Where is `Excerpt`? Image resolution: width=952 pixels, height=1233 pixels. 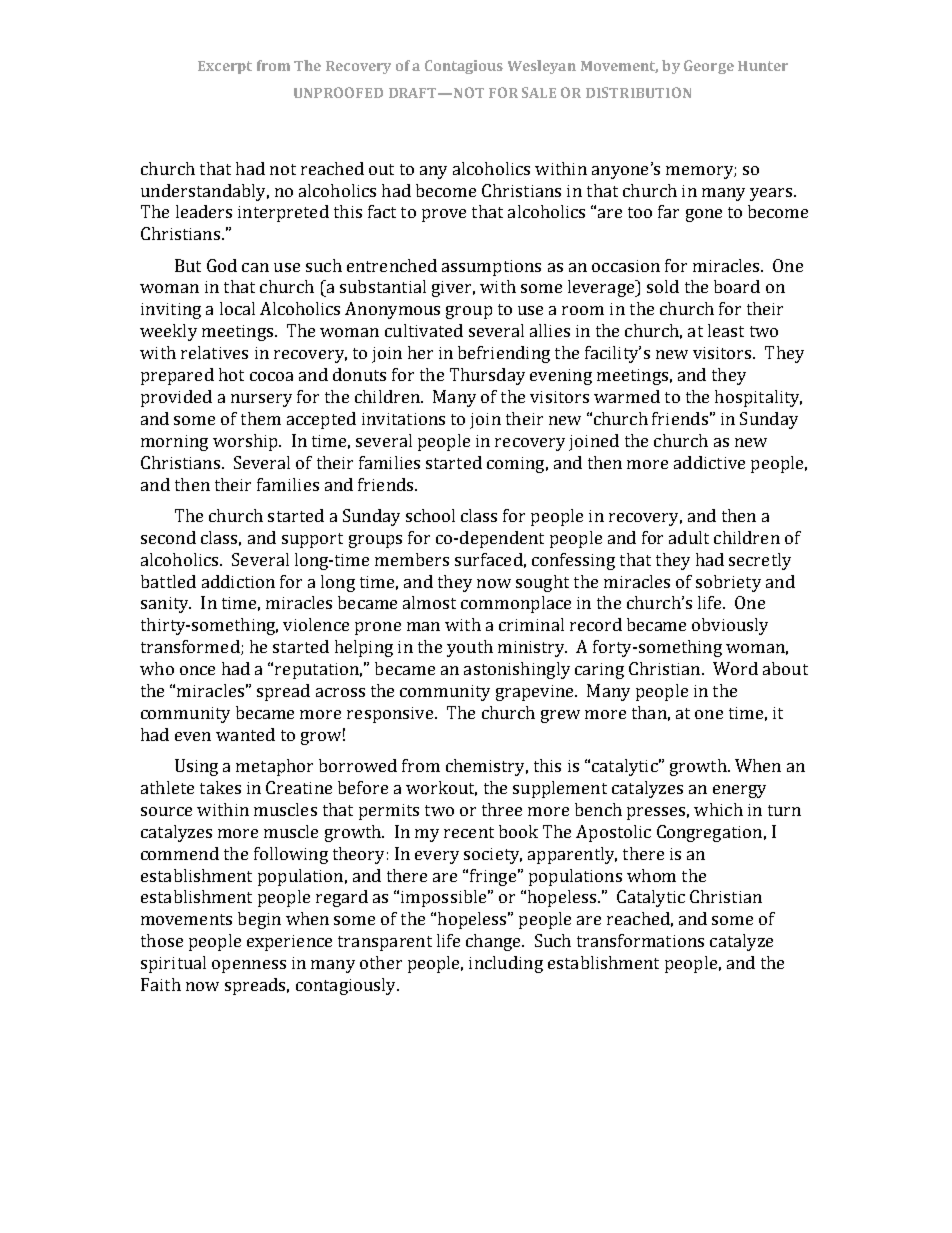
Excerpt is located at coordinates (225, 67).
